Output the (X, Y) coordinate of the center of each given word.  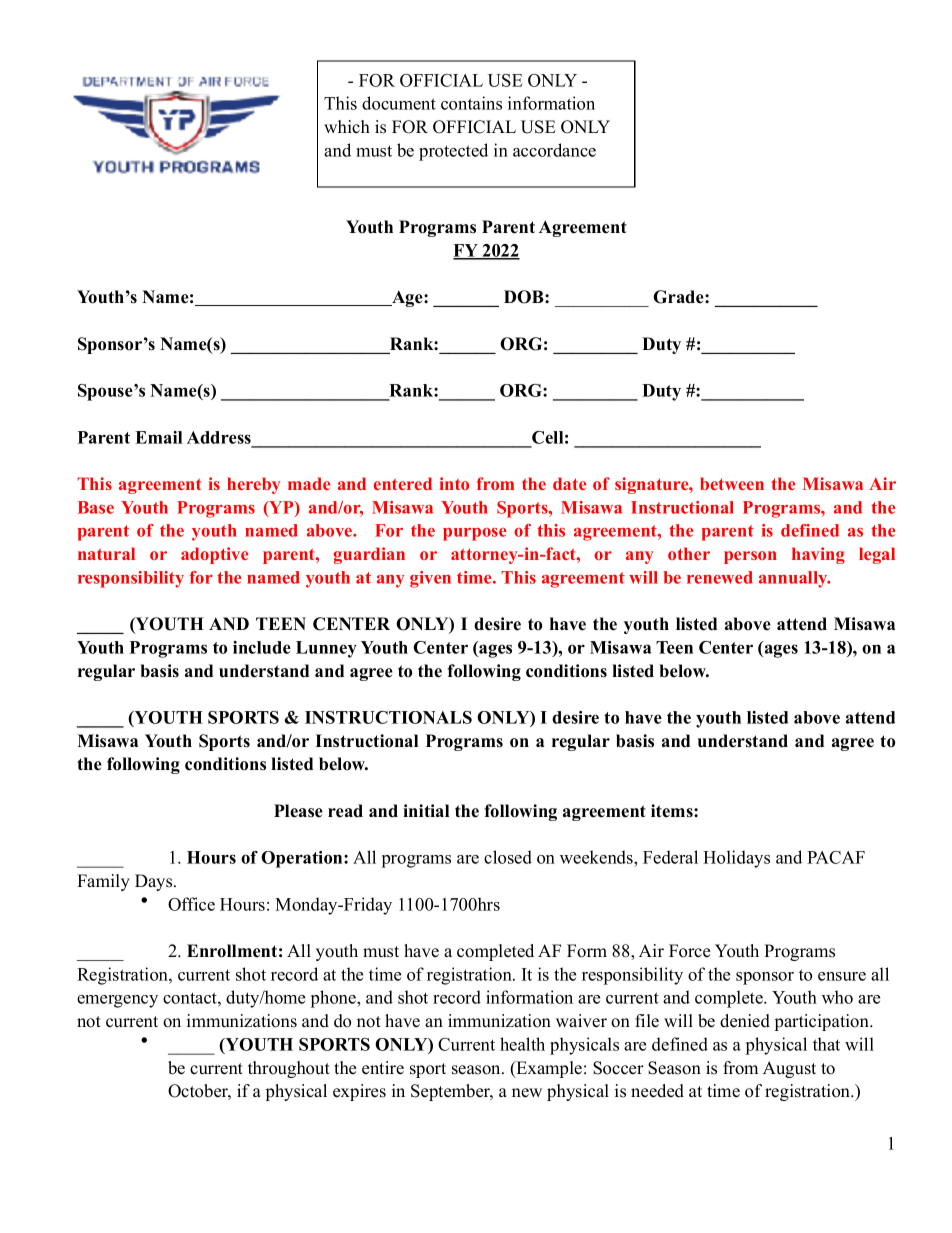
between (732, 483)
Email (158, 437)
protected (453, 152)
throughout (289, 1069)
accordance (554, 150)
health (522, 1044)
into (454, 483)
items (673, 811)
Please (298, 811)
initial (426, 810)
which (347, 127)
